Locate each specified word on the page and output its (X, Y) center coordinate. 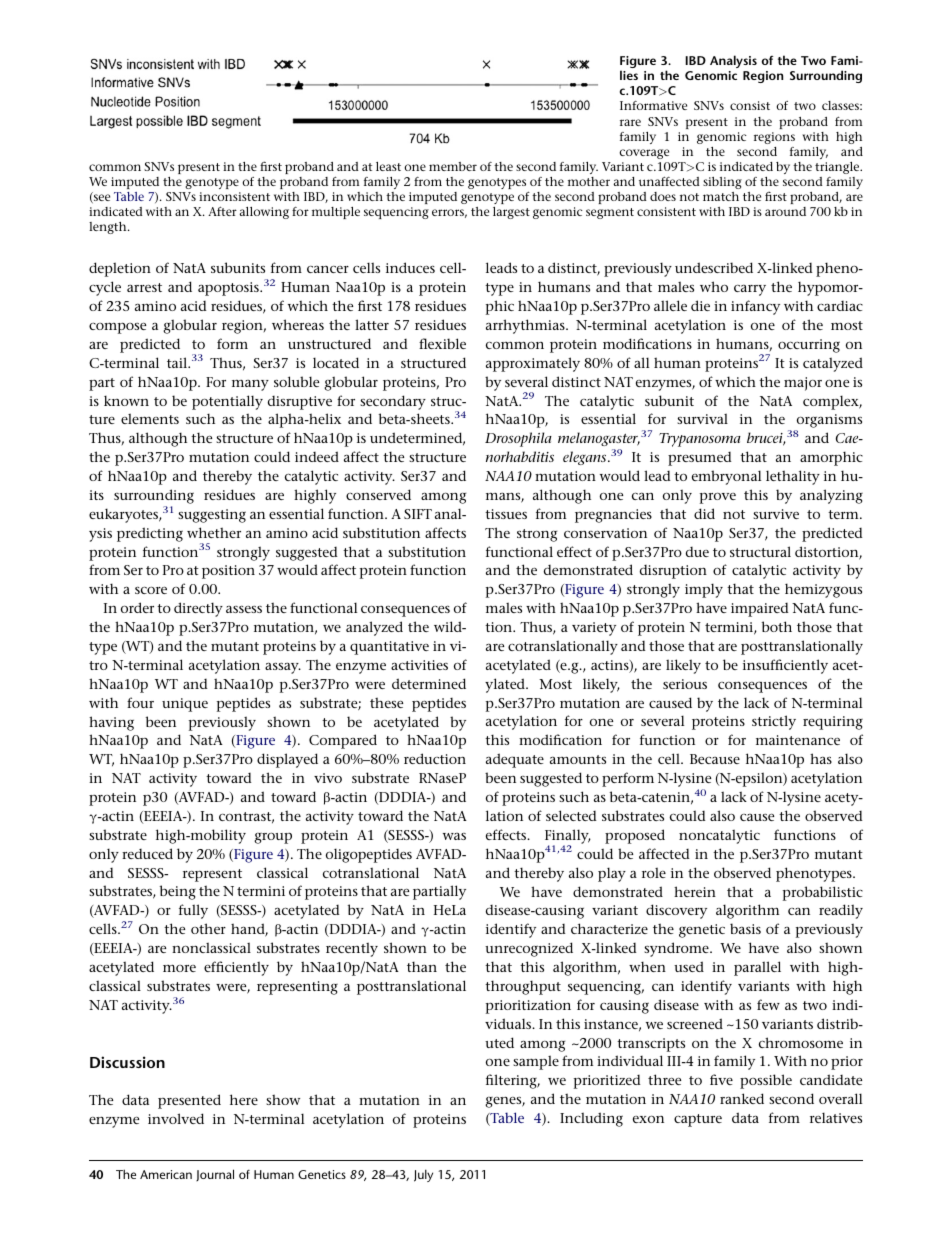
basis (745, 928)
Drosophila (518, 439)
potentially (227, 402)
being (178, 892)
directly (198, 609)
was (454, 836)
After (222, 211)
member (453, 166)
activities (419, 665)
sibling (722, 183)
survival (702, 418)
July (423, 1175)
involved (176, 1118)
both (777, 626)
